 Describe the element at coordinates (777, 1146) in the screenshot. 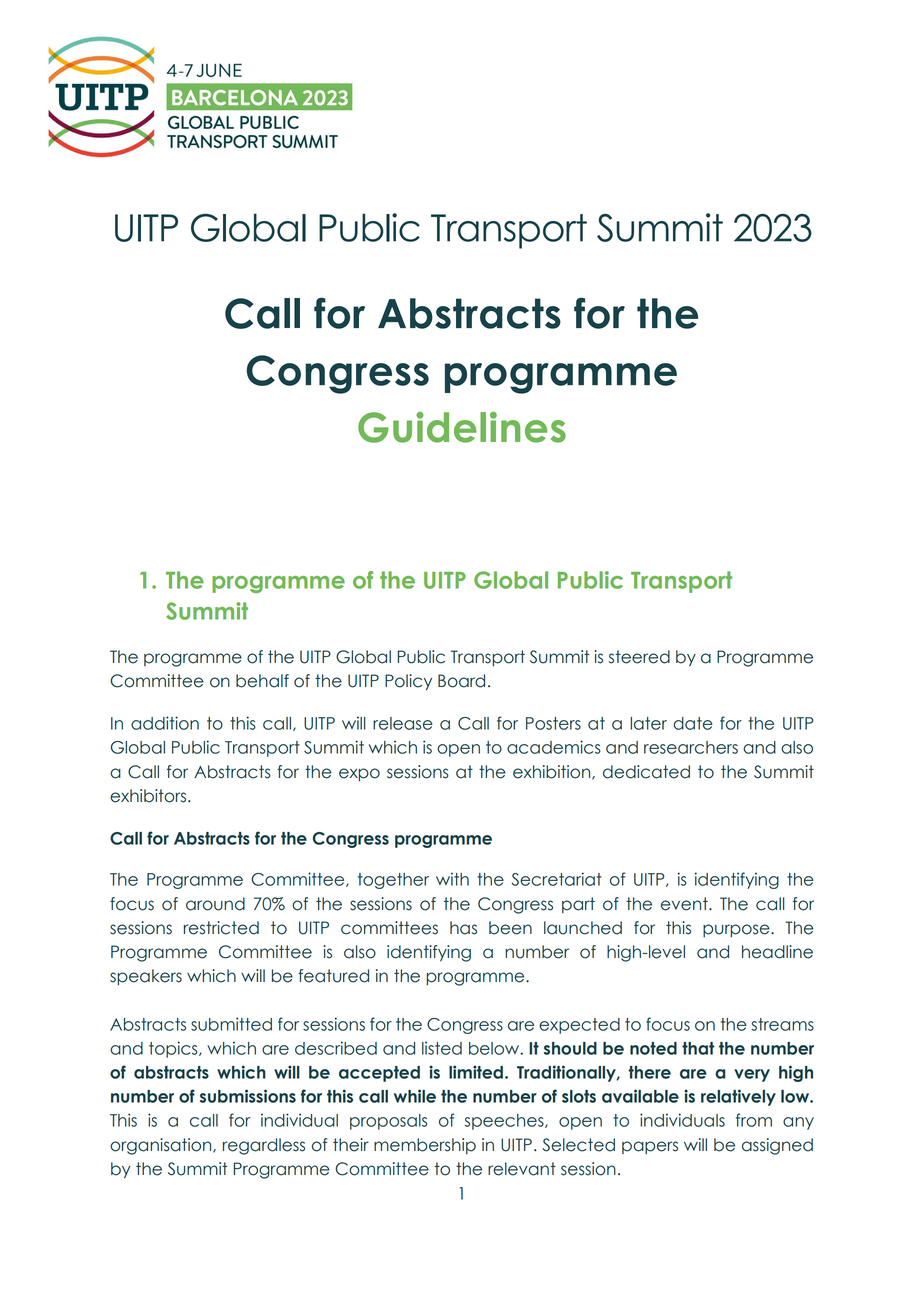

I see `assigned` at that location.
